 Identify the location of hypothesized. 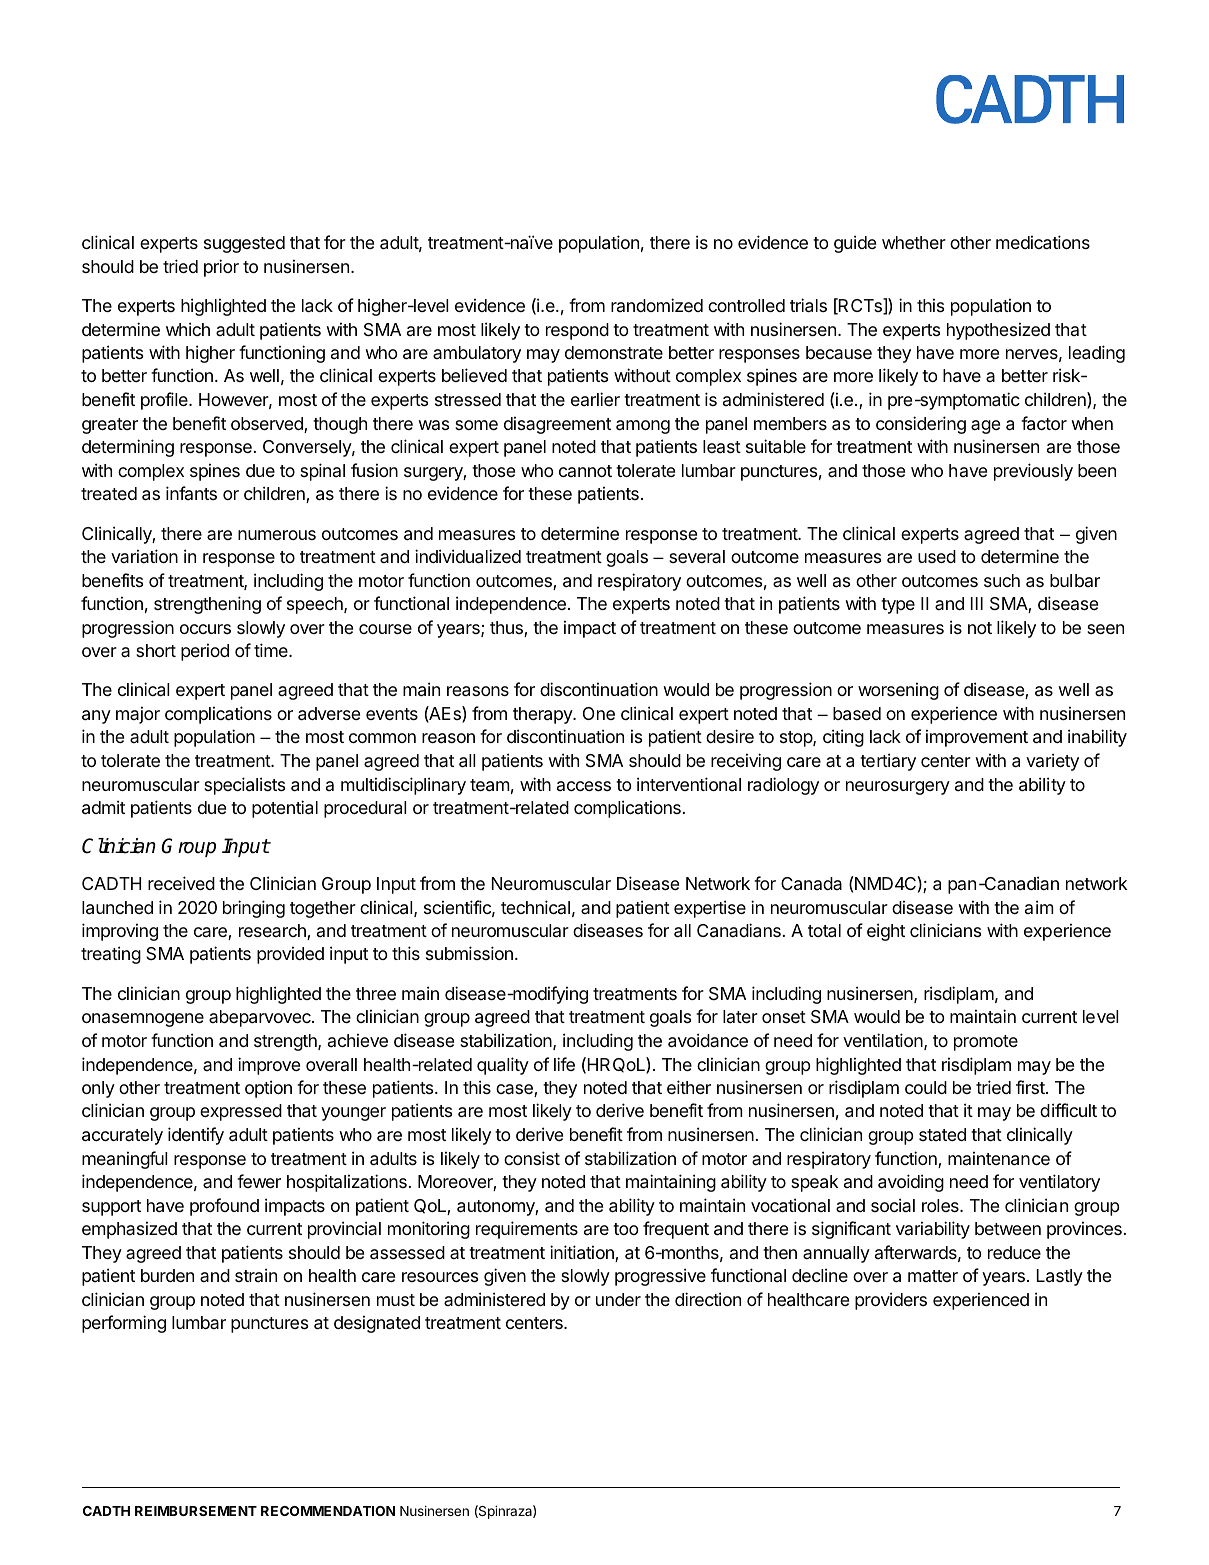
(998, 331).
